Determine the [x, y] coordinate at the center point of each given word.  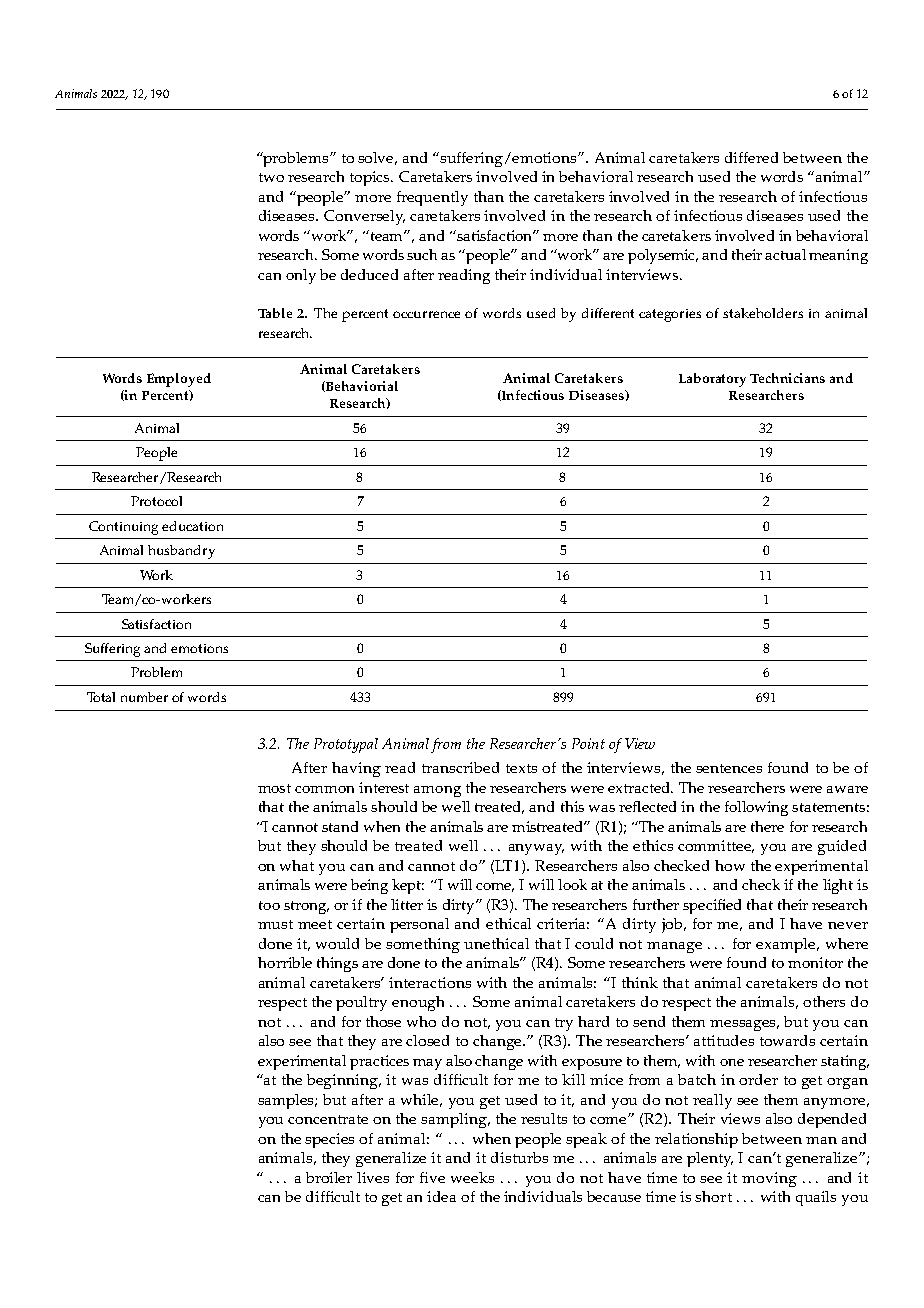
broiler [329, 1177]
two [271, 177]
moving [769, 1179]
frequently [432, 198]
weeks [472, 1177]
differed [751, 157]
